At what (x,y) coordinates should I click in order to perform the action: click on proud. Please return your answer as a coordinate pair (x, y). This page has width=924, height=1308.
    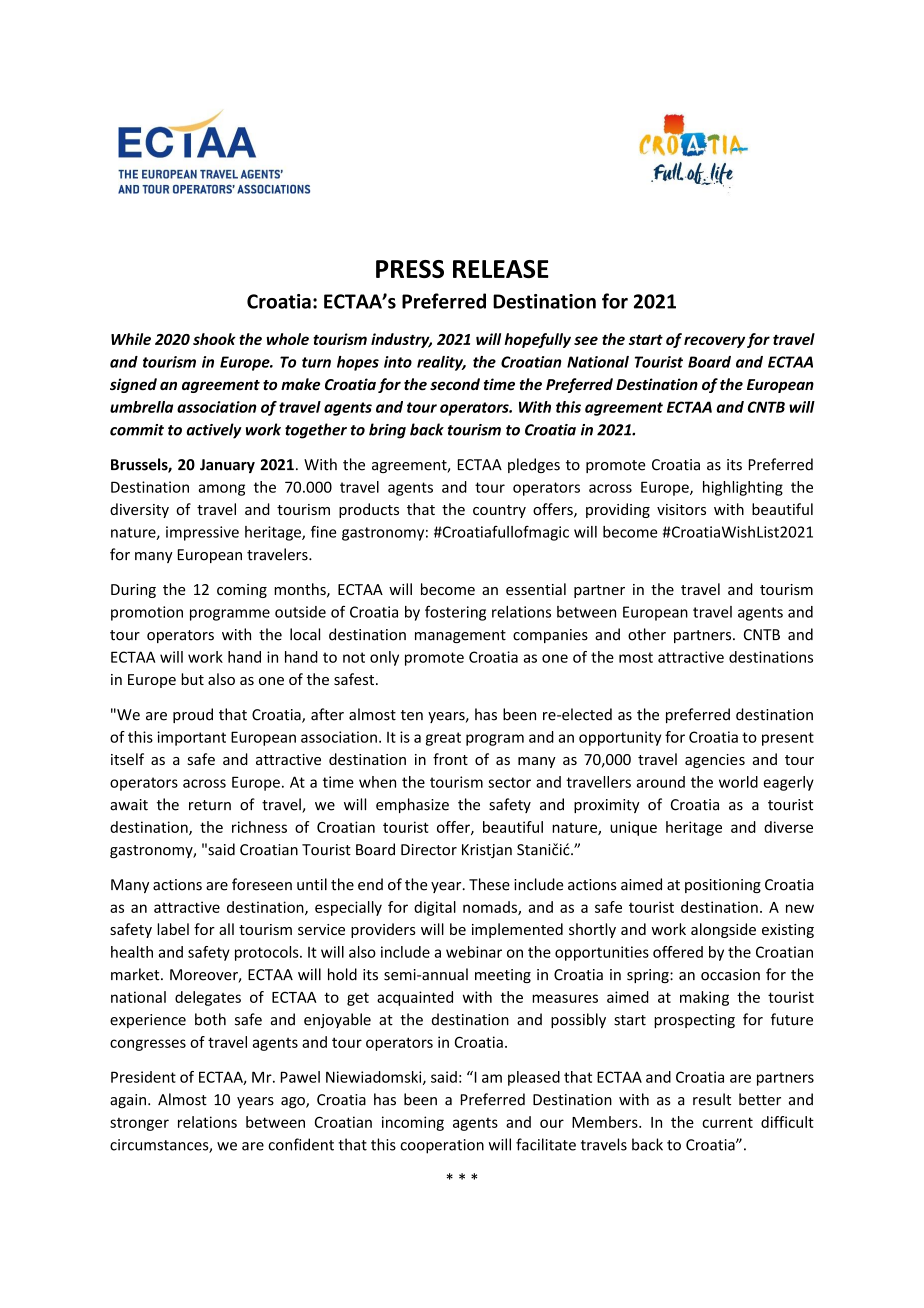
    Looking at the image, I should click on (193, 715).
